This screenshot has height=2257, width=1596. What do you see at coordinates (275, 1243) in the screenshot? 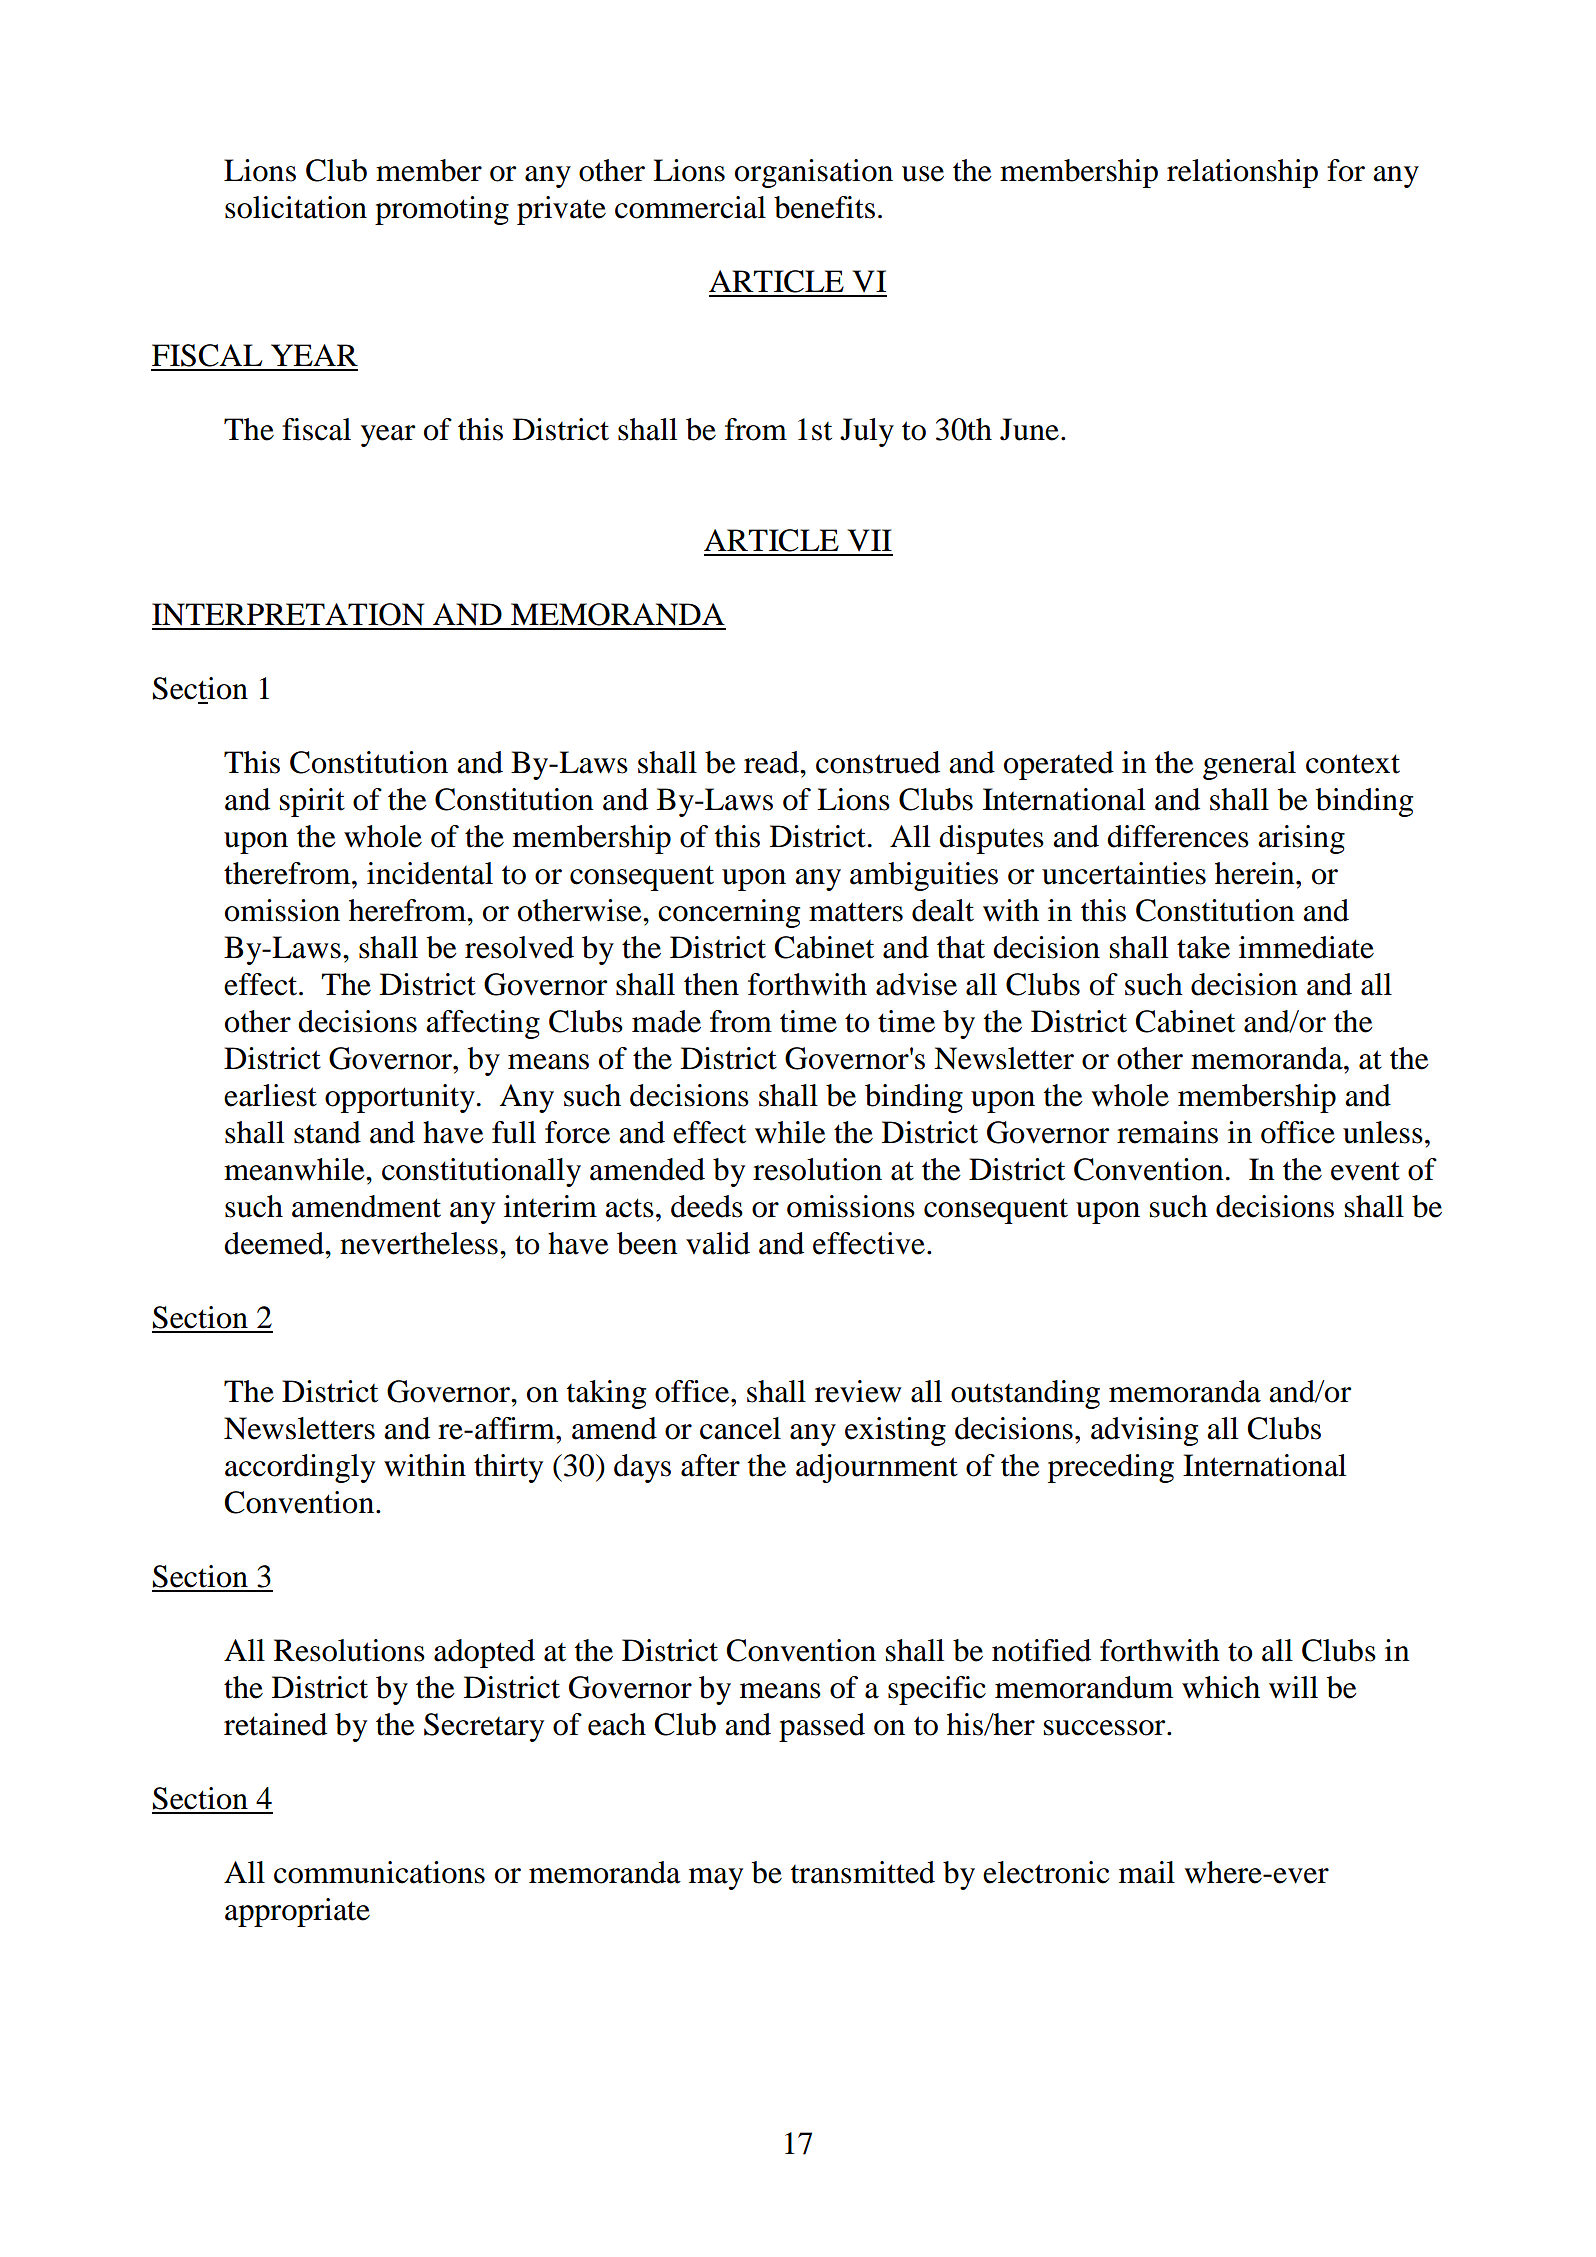
I see `deemed` at bounding box center [275, 1243].
